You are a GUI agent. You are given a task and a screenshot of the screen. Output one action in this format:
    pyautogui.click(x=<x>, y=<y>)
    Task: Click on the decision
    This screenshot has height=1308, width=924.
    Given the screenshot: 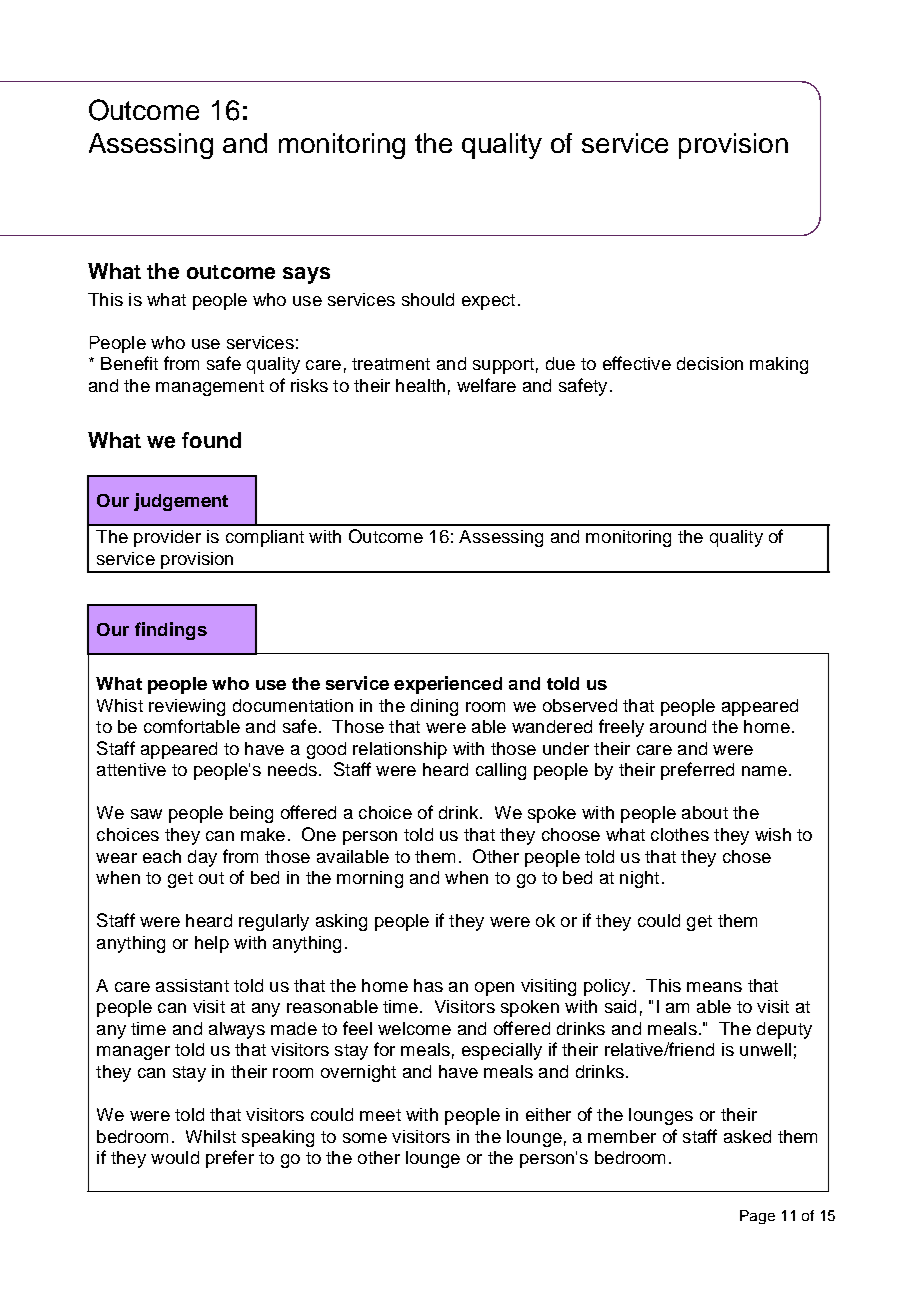 What is the action you would take?
    pyautogui.click(x=710, y=363)
